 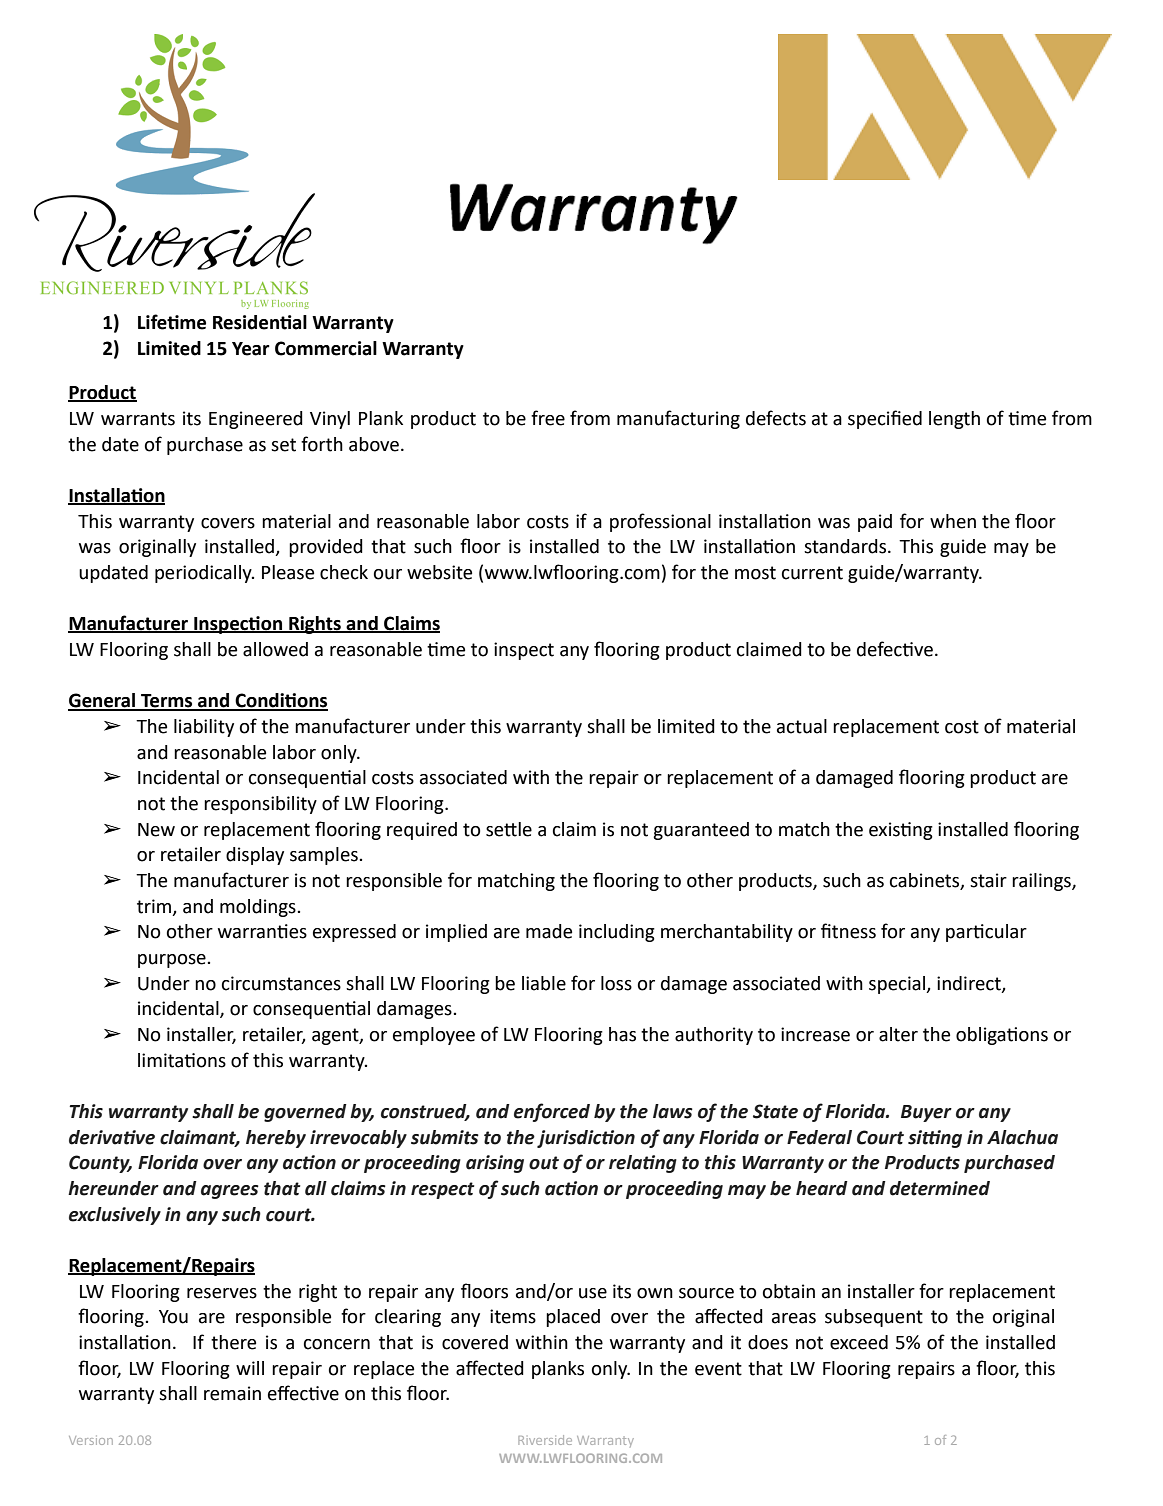 What do you see at coordinates (802, 726) in the document?
I see `actual` at bounding box center [802, 726].
